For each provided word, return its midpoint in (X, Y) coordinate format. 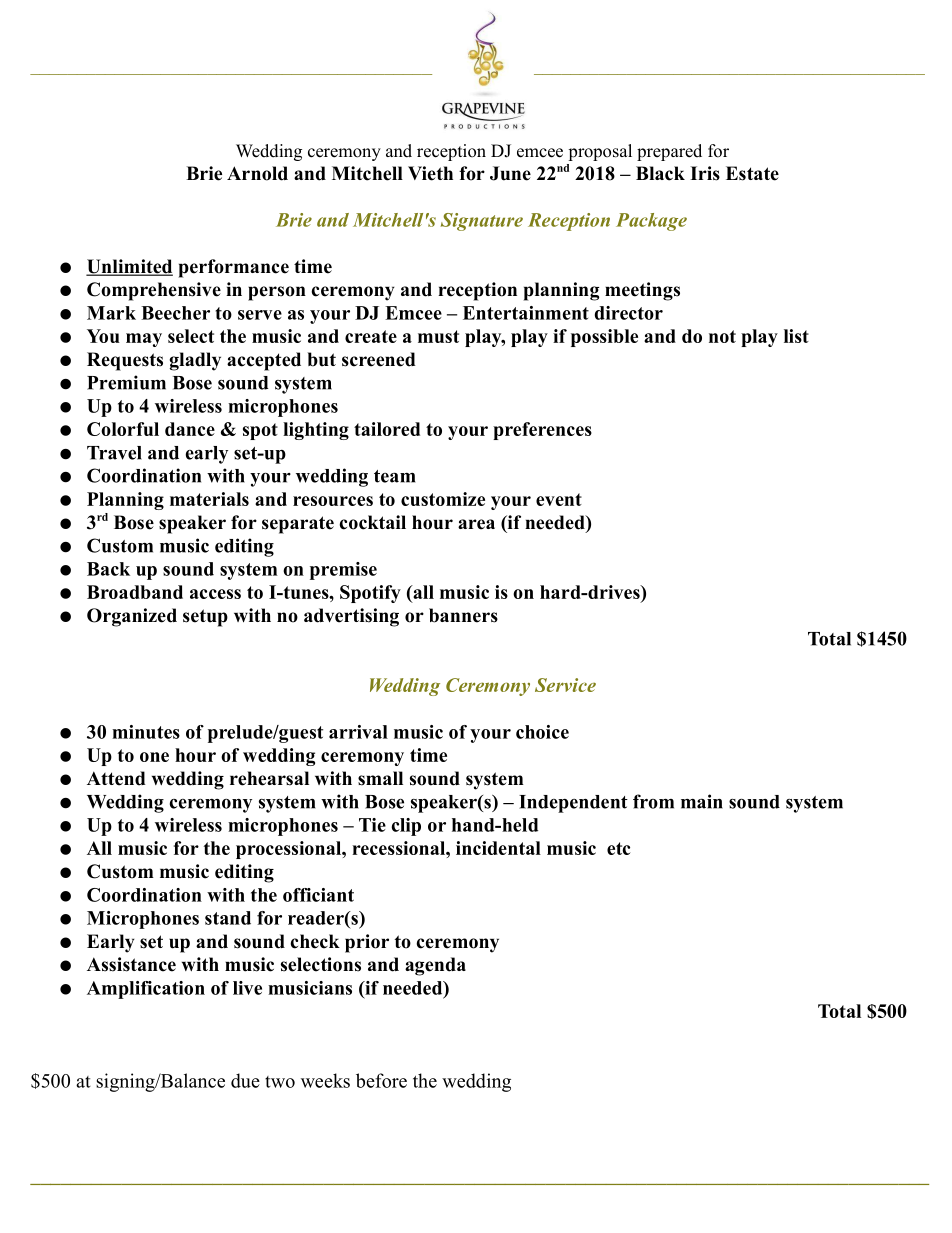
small (380, 778)
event (559, 499)
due (245, 1080)
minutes (146, 732)
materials (209, 499)
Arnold (257, 173)
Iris (705, 173)
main (702, 801)
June (510, 173)
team (394, 476)
